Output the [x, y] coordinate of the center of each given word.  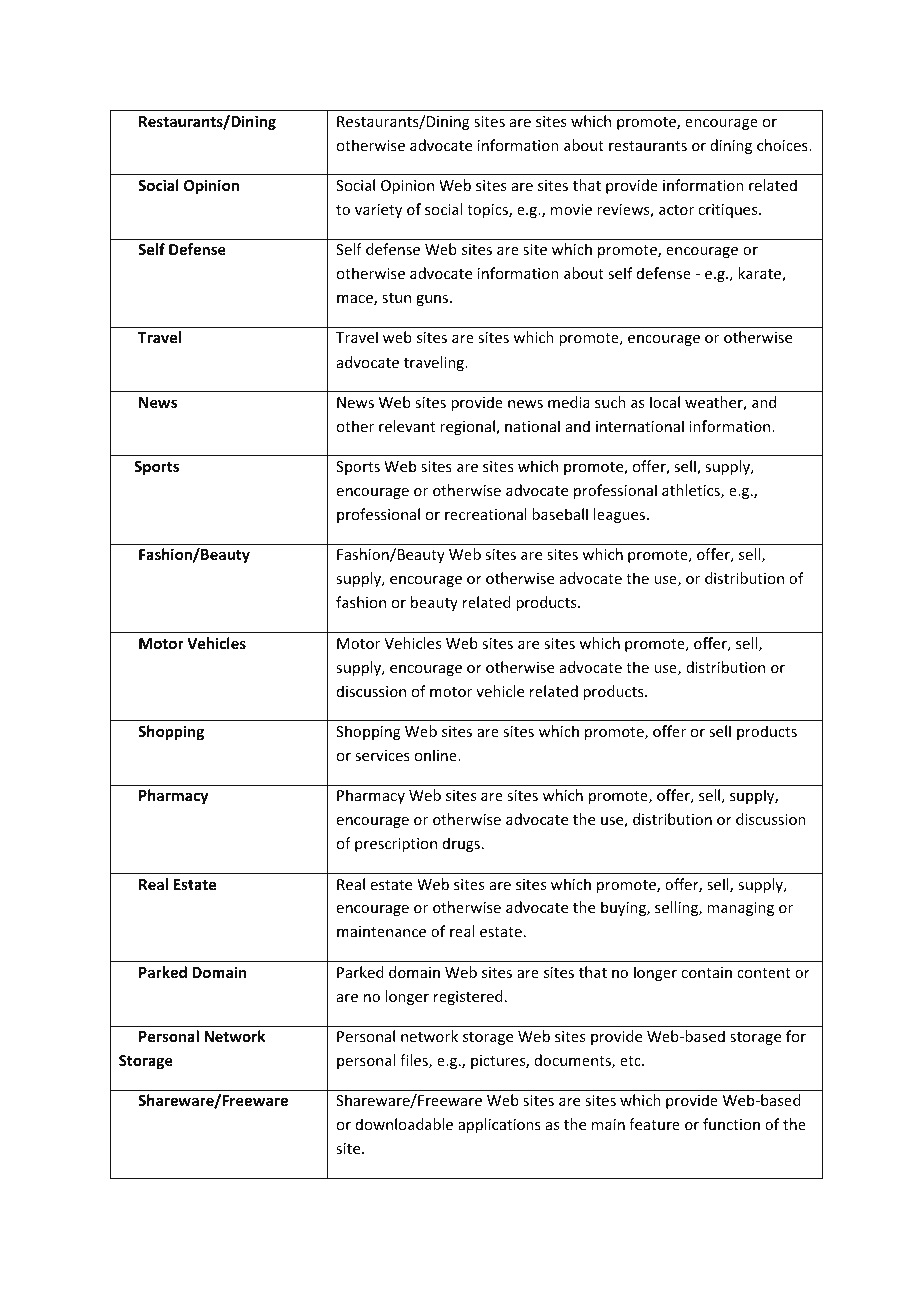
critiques [729, 211]
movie [571, 209]
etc [631, 1061]
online [436, 755]
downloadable [404, 1124]
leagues [621, 515]
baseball [560, 514]
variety [378, 211]
